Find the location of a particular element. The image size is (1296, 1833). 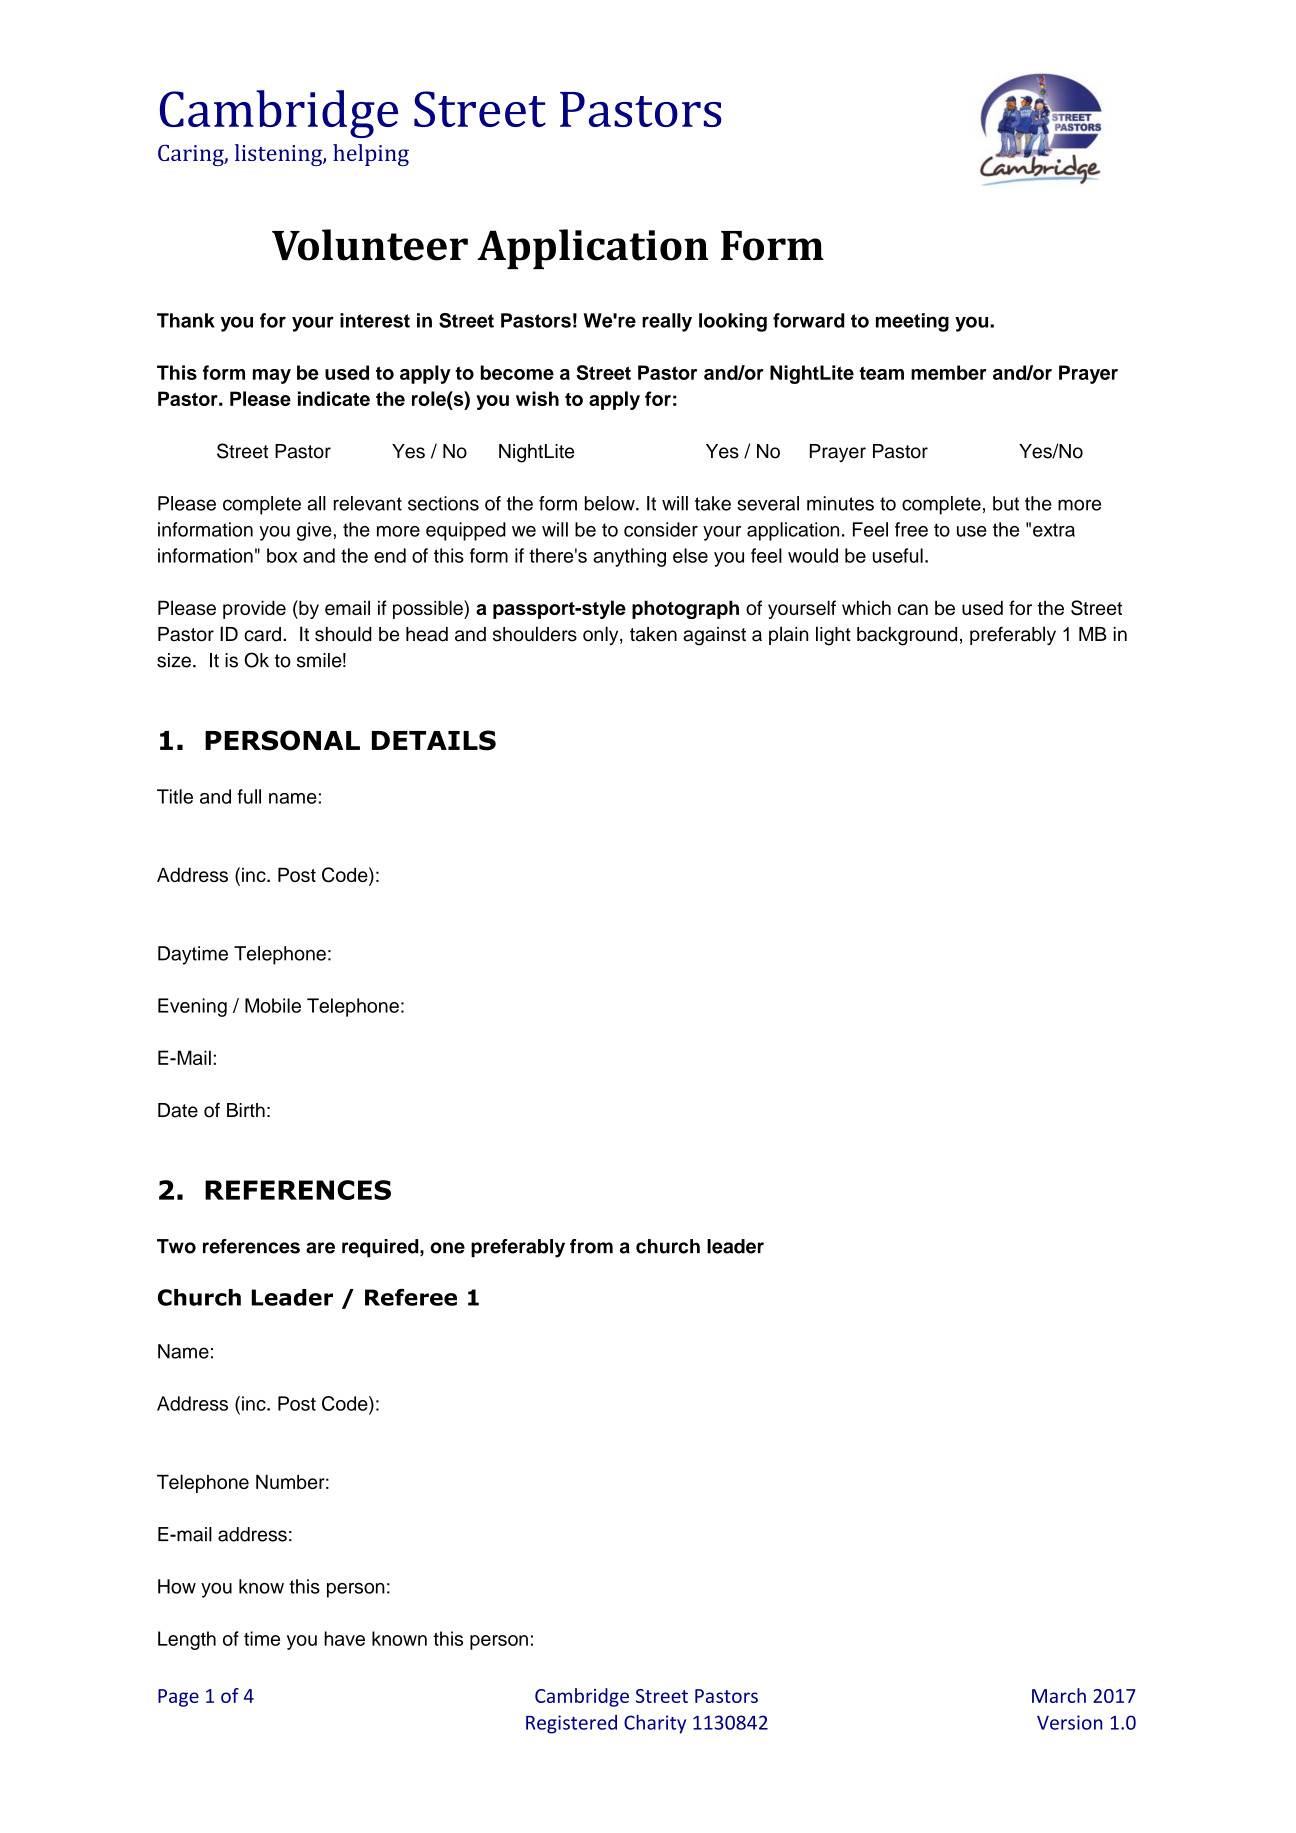

give is located at coordinates (314, 531).
